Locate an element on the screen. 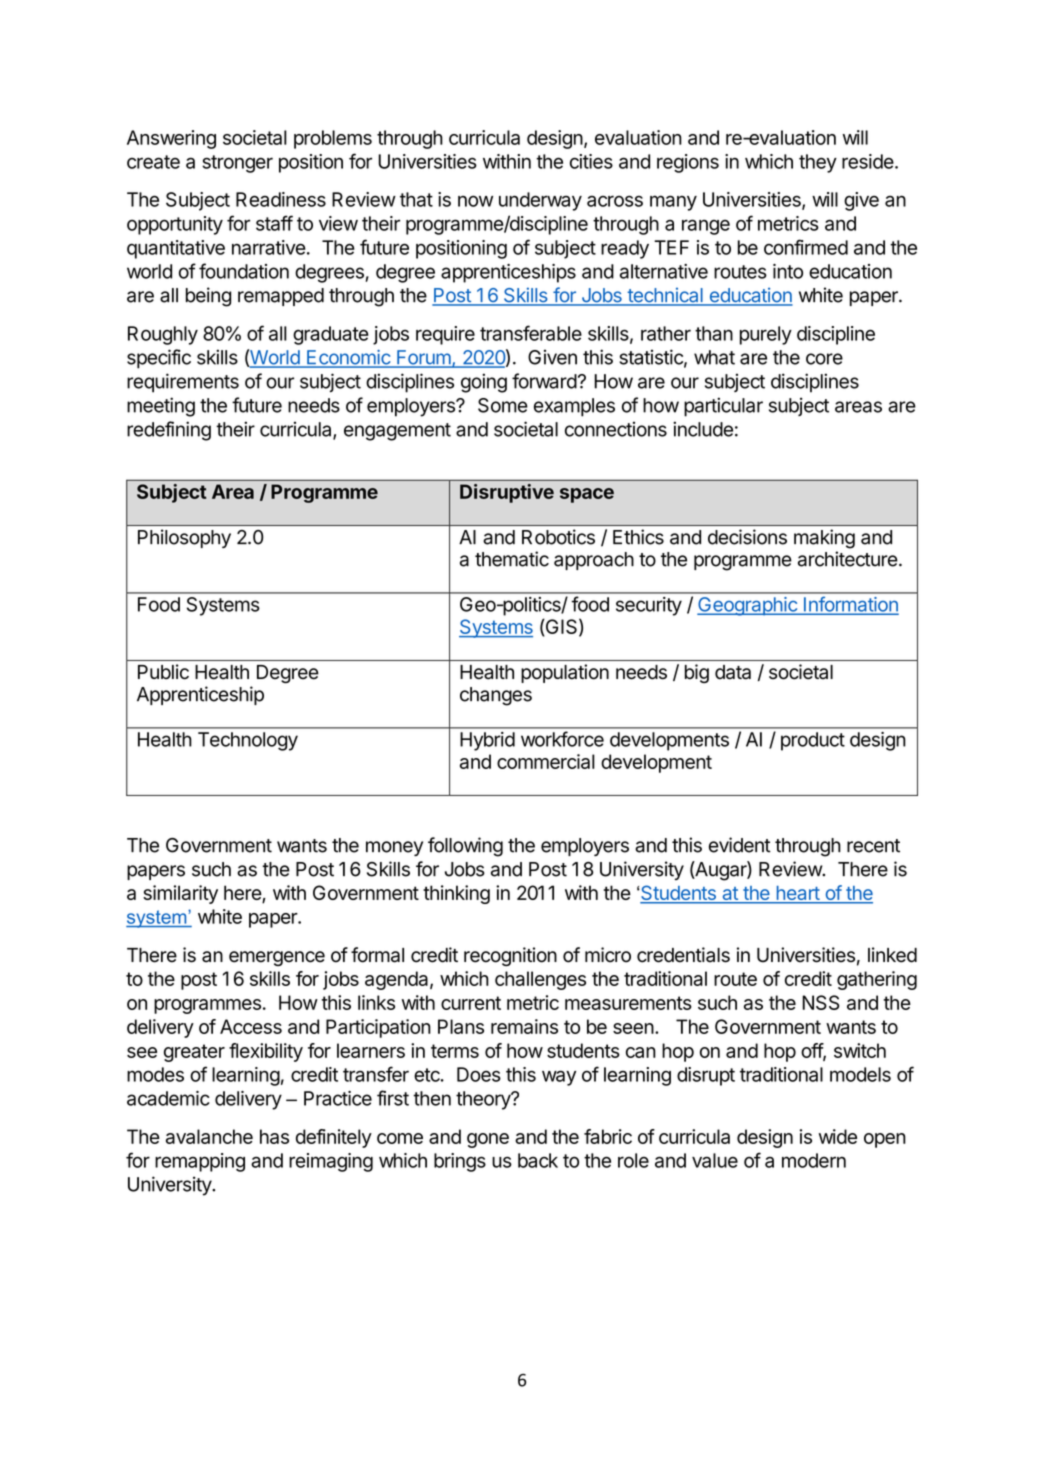 The width and height of the screenshot is (1044, 1477). wide is located at coordinates (838, 1136).
